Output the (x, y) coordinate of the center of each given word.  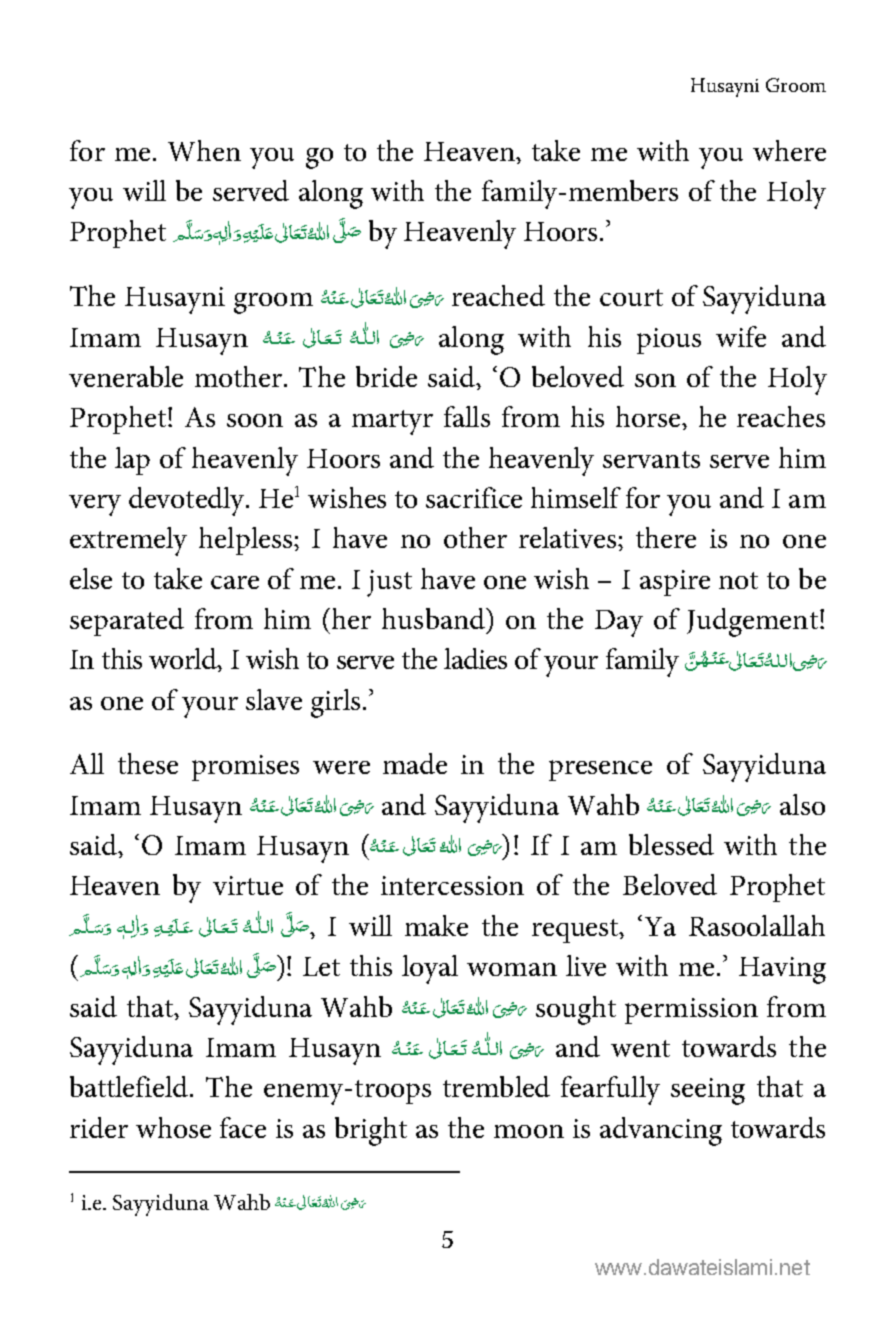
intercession (452, 885)
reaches (781, 416)
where (789, 150)
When (204, 150)
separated (127, 622)
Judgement (752, 622)
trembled (496, 1086)
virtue (248, 885)
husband (434, 618)
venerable (126, 376)
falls (467, 416)
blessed (671, 844)
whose (173, 1127)
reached (498, 295)
